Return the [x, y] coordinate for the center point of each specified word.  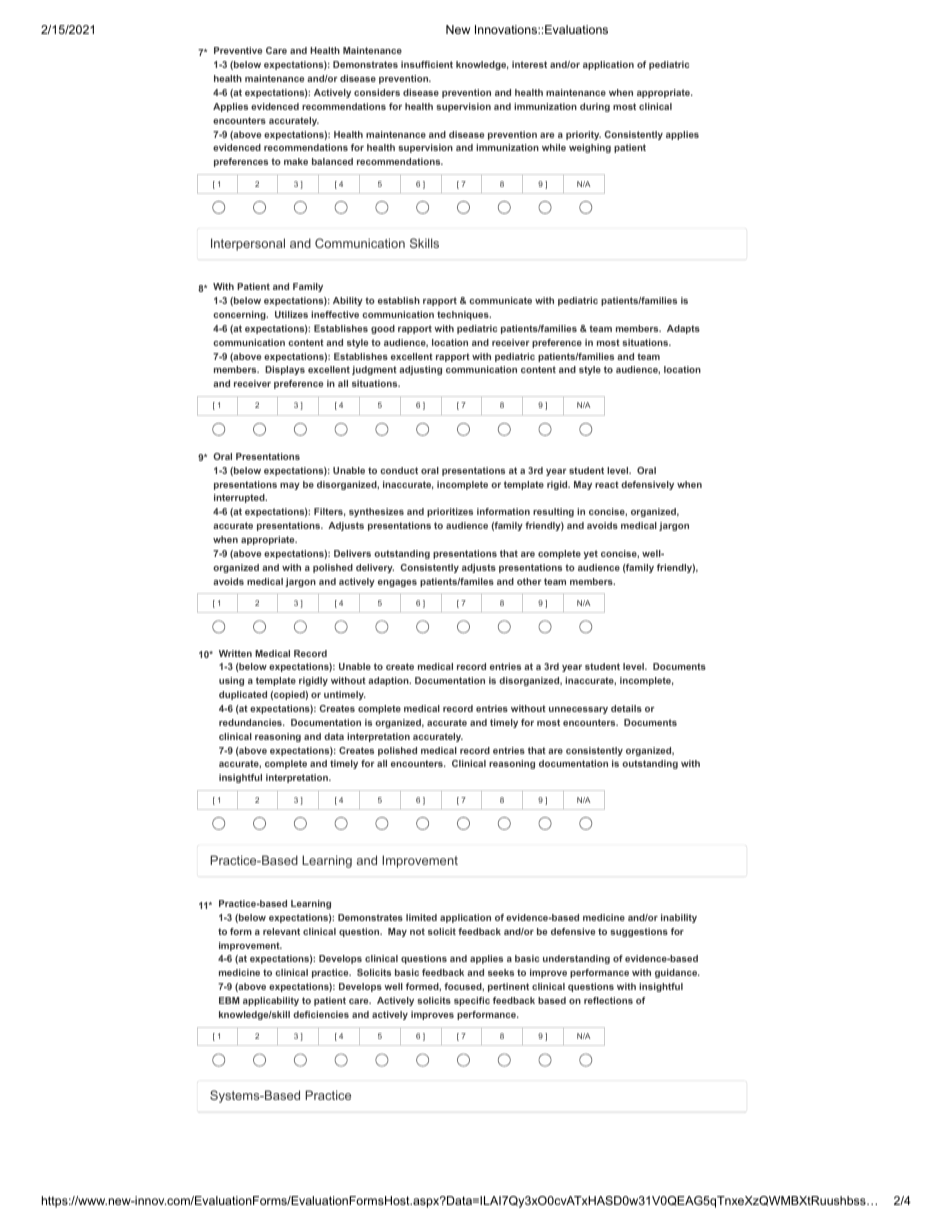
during [595, 107]
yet [591, 554]
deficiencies [321, 1014]
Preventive [238, 50]
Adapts [683, 329]
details [626, 708]
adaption [389, 681]
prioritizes [450, 512]
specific [472, 1001]
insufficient [427, 64]
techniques [464, 315]
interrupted [240, 498]
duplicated [243, 695]
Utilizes [291, 314]
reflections [608, 1000]
